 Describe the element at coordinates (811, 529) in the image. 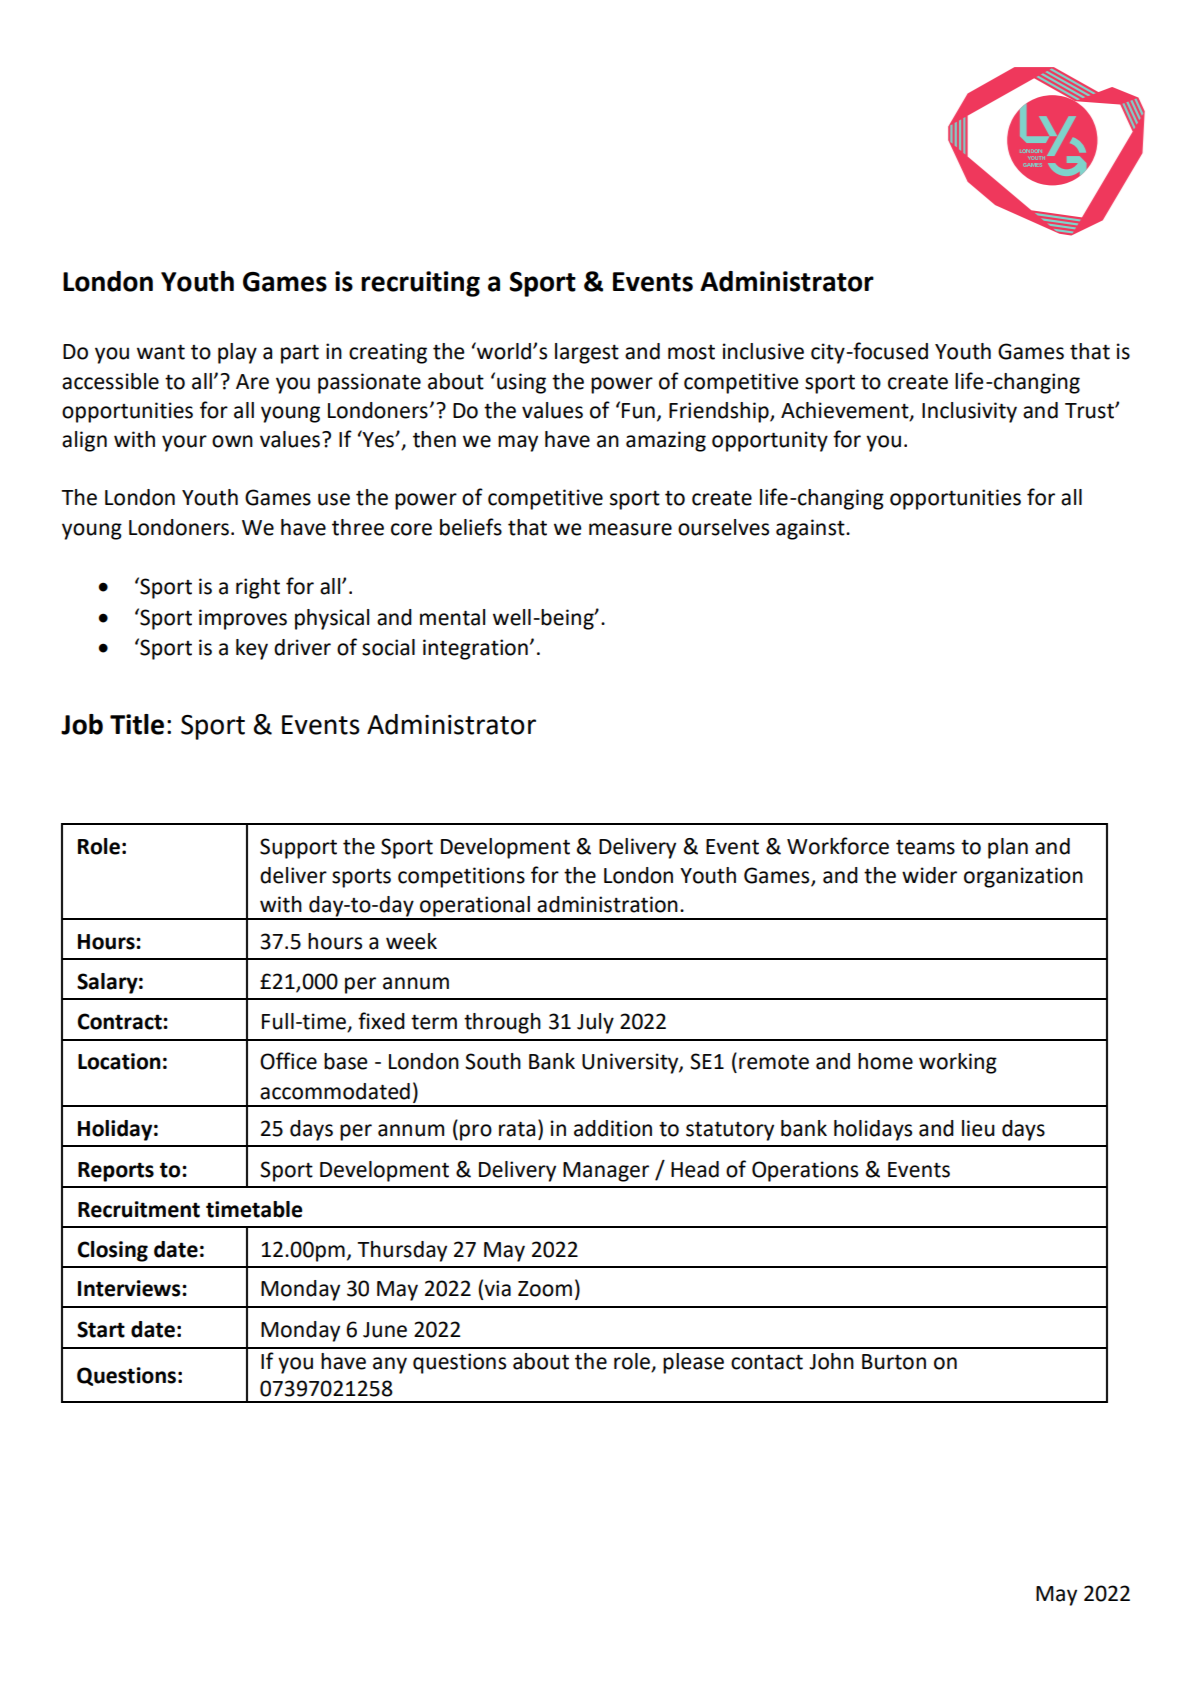

I see `against` at that location.
